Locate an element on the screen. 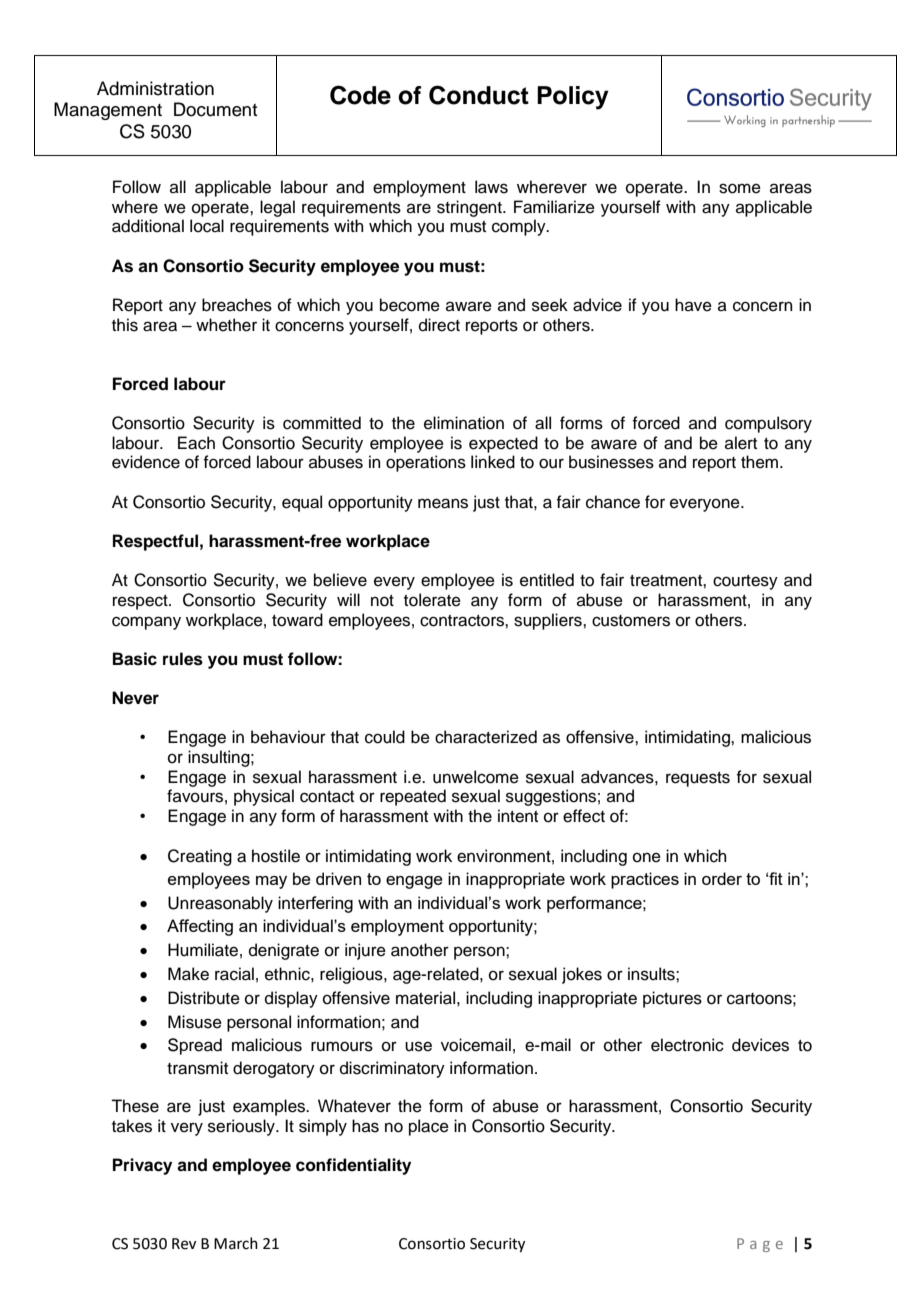 Image resolution: width=924 pixels, height=1308 pixels. pictures is located at coordinates (672, 999).
